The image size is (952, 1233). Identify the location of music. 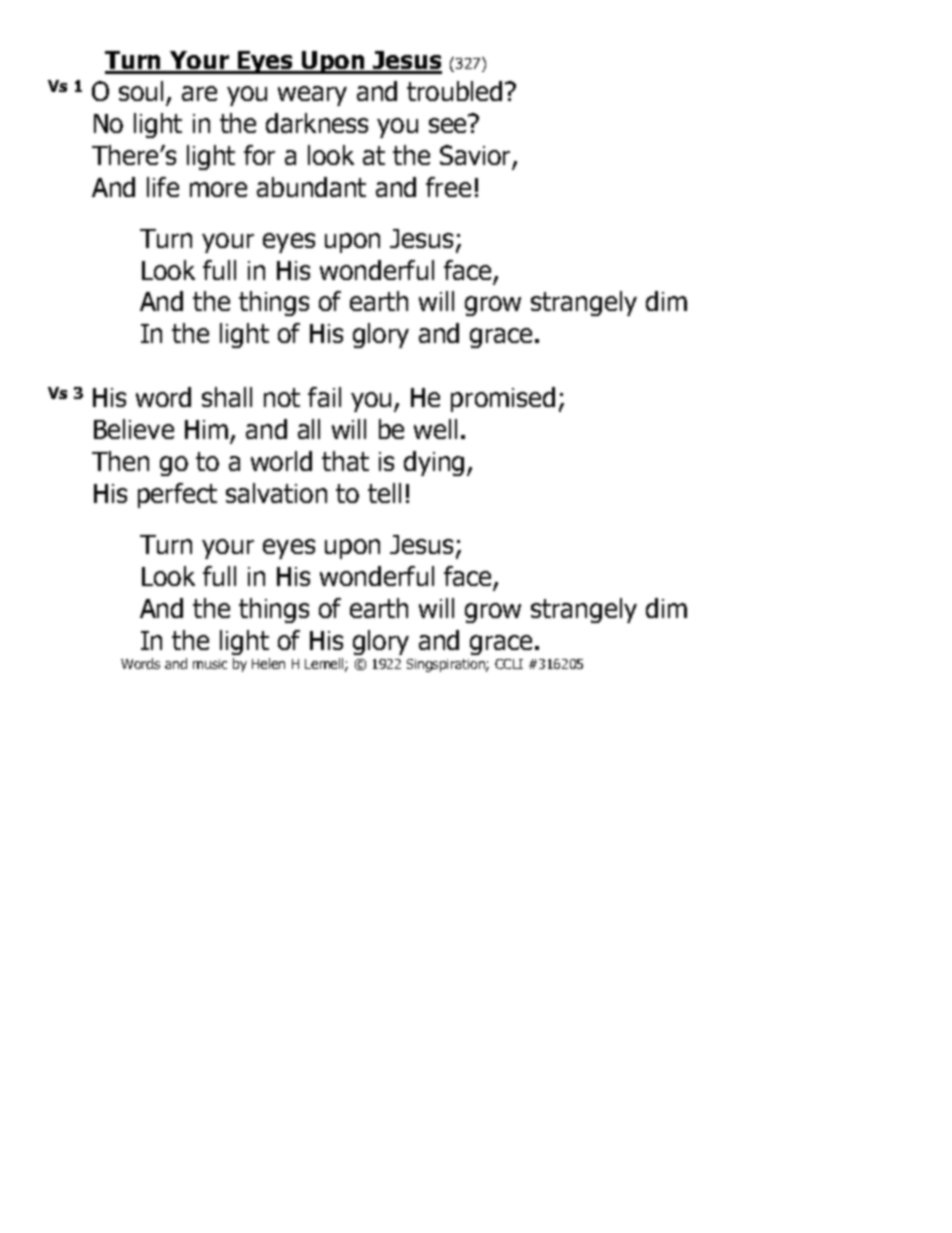
(210, 664).
